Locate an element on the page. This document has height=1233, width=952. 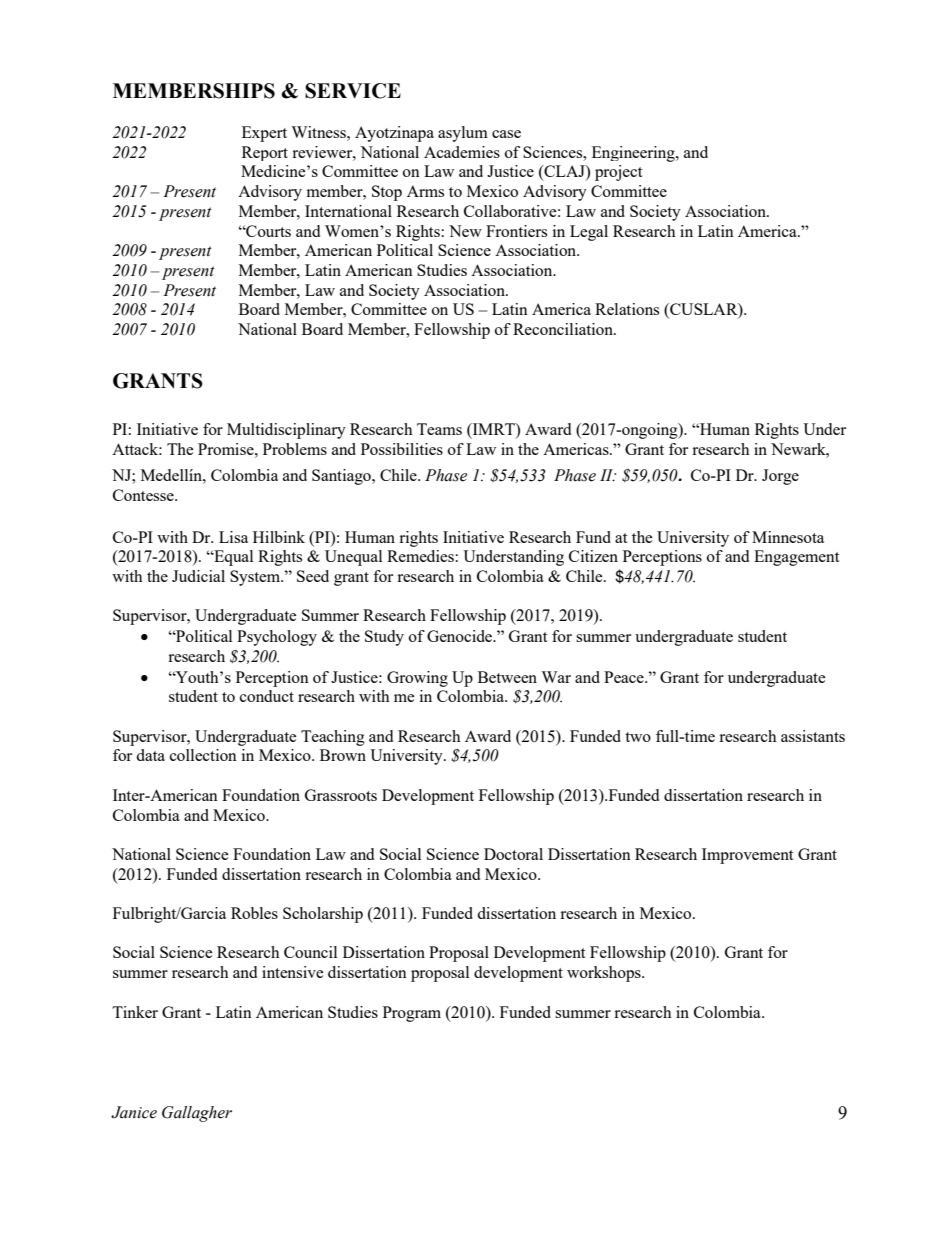
Multidisciplinary is located at coordinates (286, 431).
